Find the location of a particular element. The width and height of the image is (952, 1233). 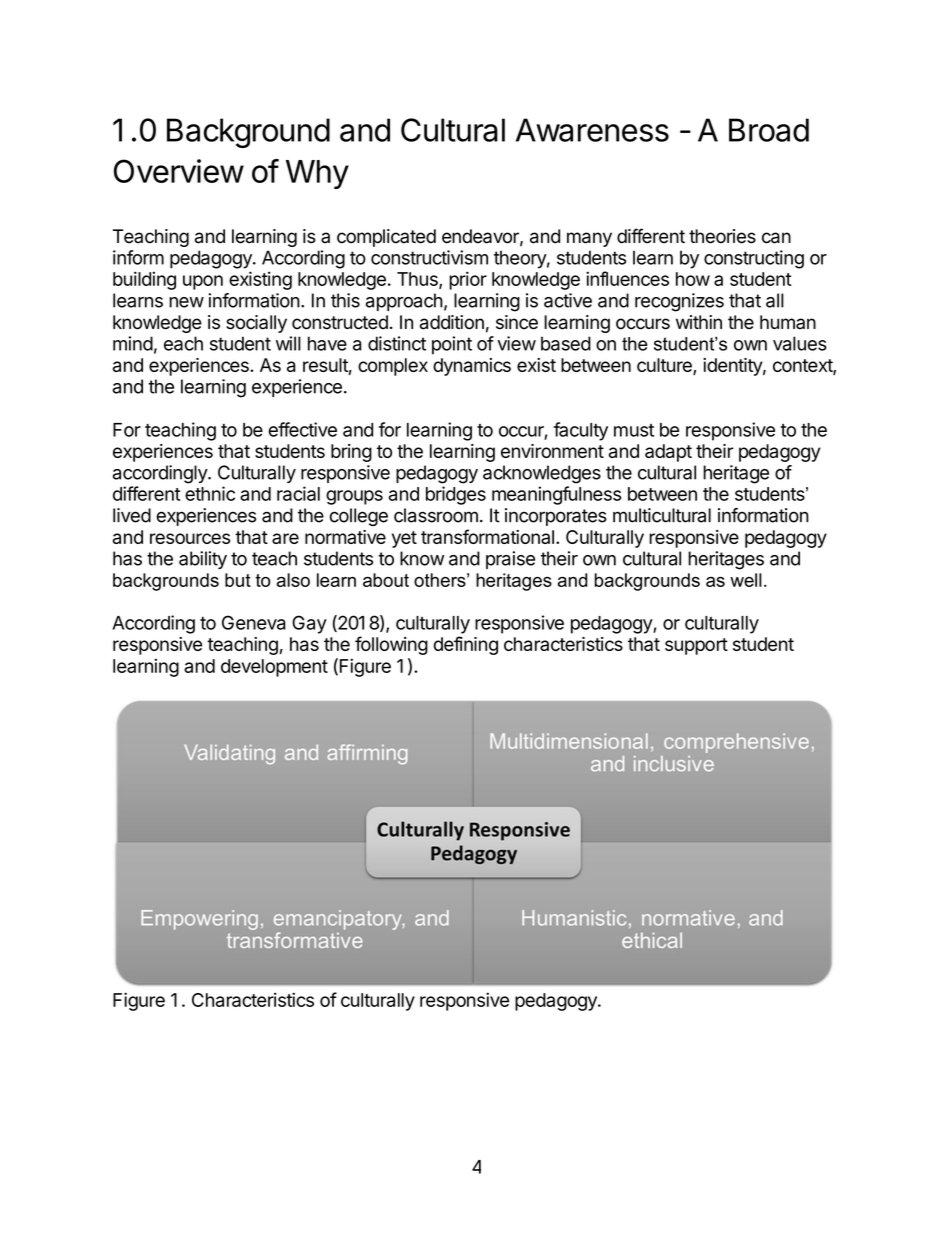

Why is located at coordinates (317, 174).
